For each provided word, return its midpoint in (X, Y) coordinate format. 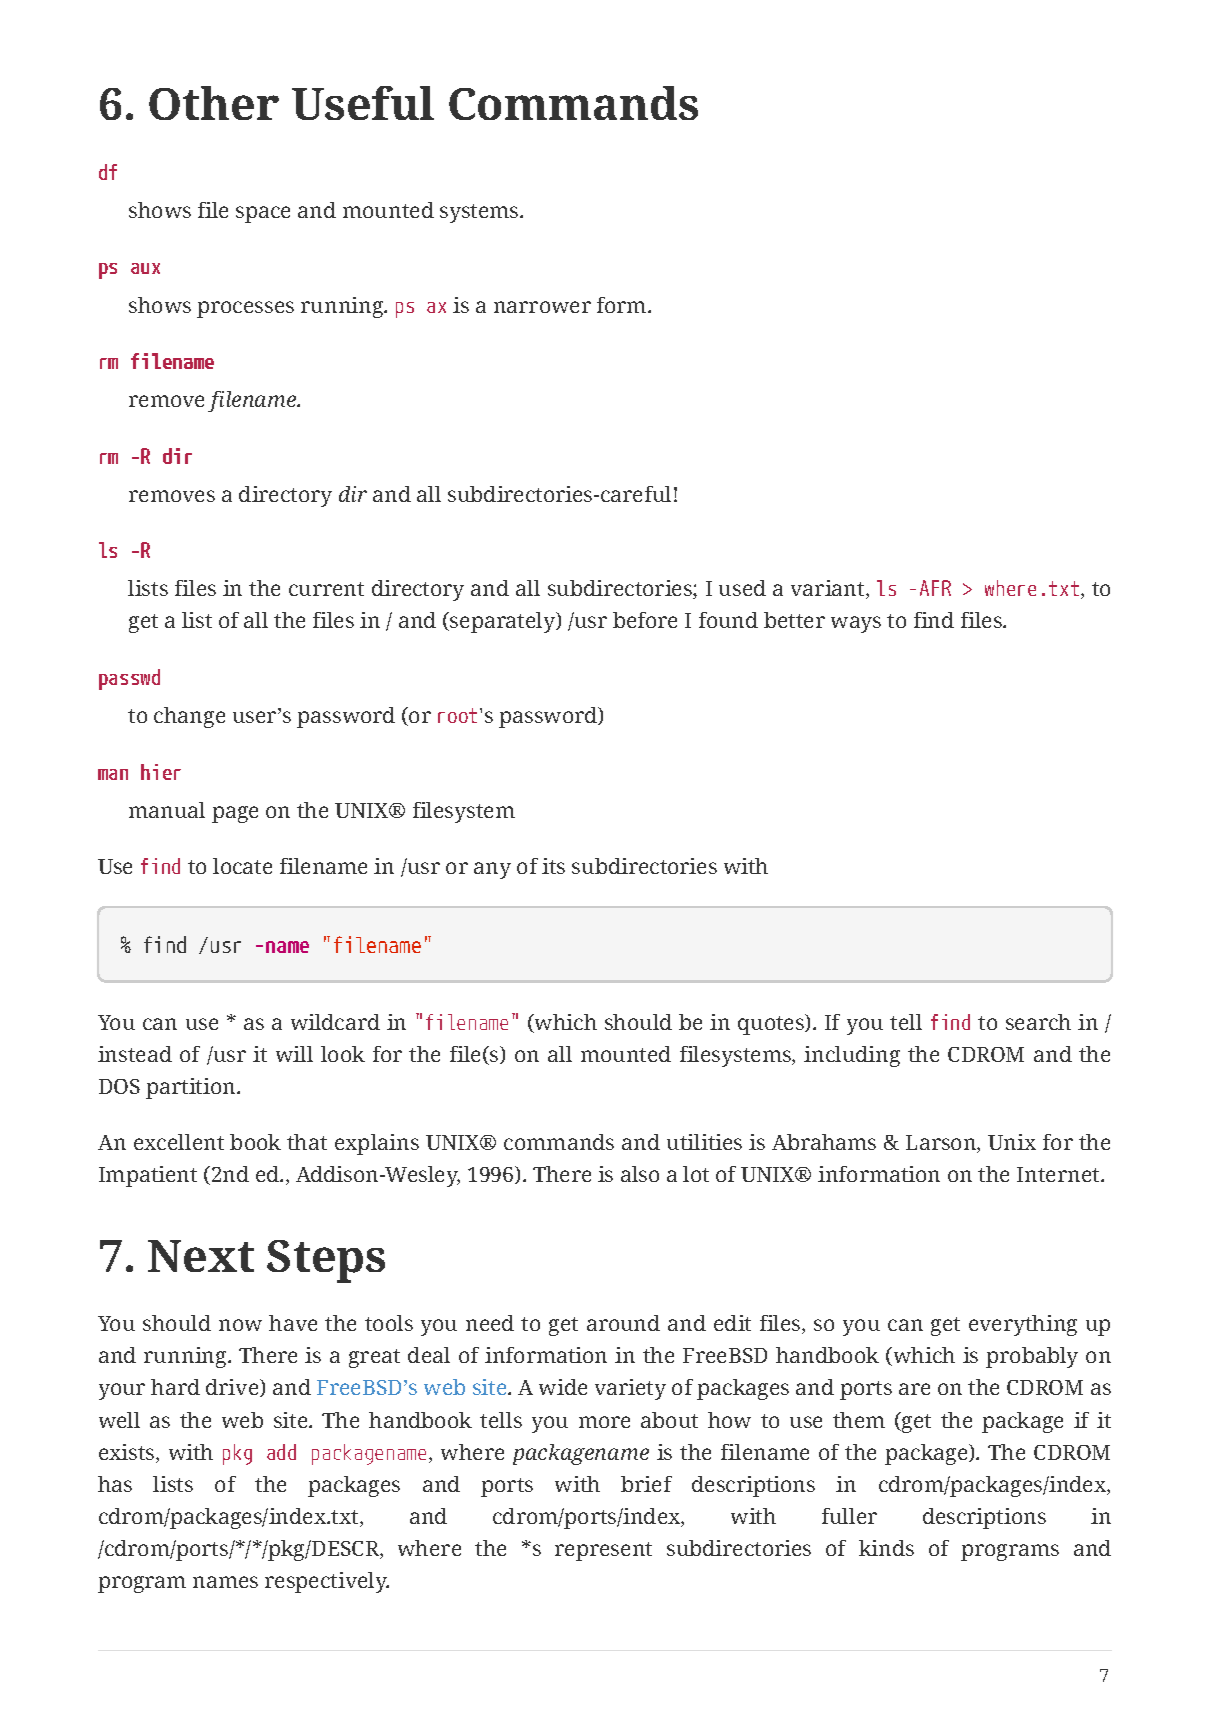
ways (856, 624)
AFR (935, 588)
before (645, 620)
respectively (327, 1582)
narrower (542, 307)
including (852, 1056)
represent (603, 1551)
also (640, 1174)
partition (192, 1088)
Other (214, 103)
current (326, 589)
